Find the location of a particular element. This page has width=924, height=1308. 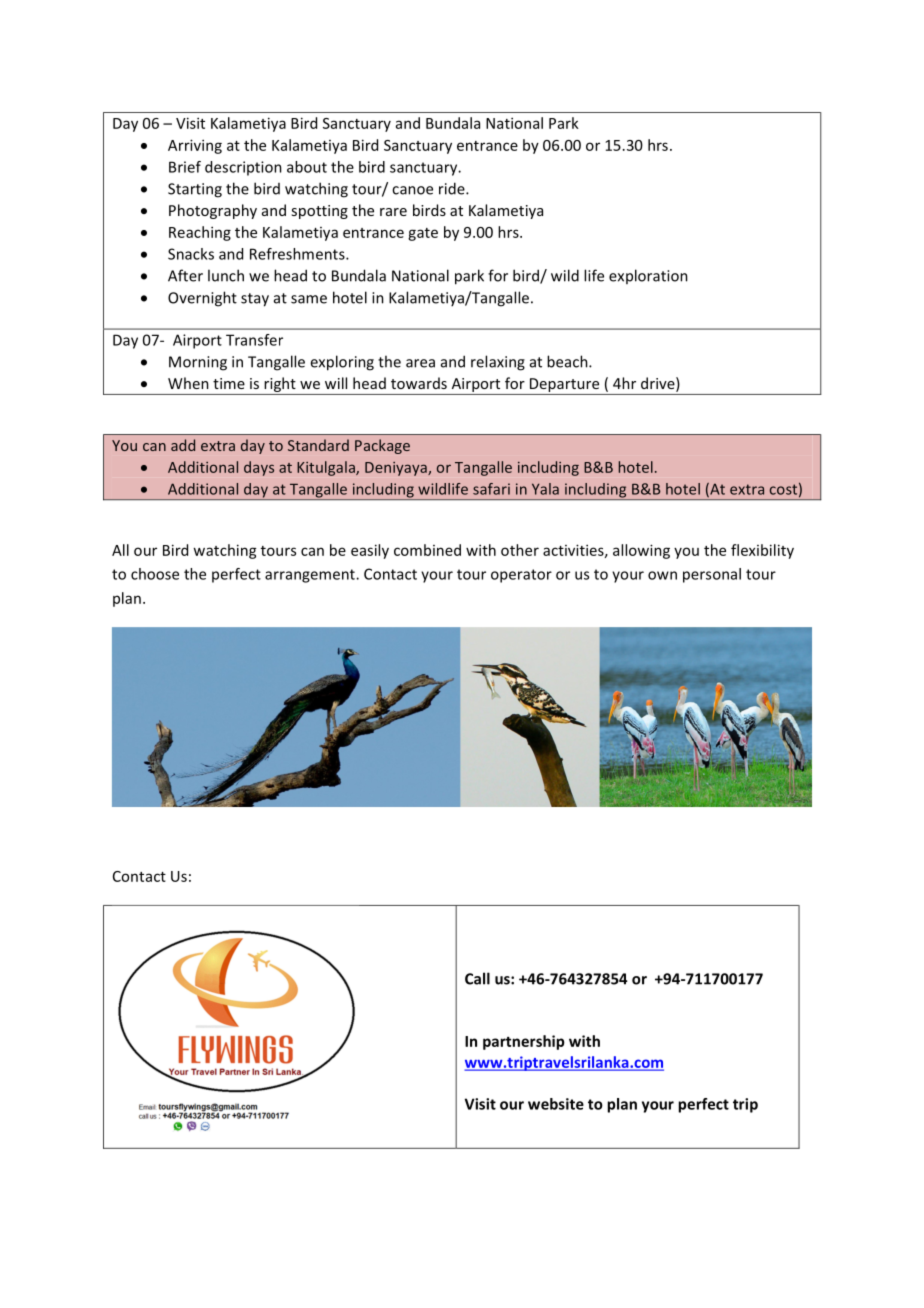

time is located at coordinates (229, 383).
